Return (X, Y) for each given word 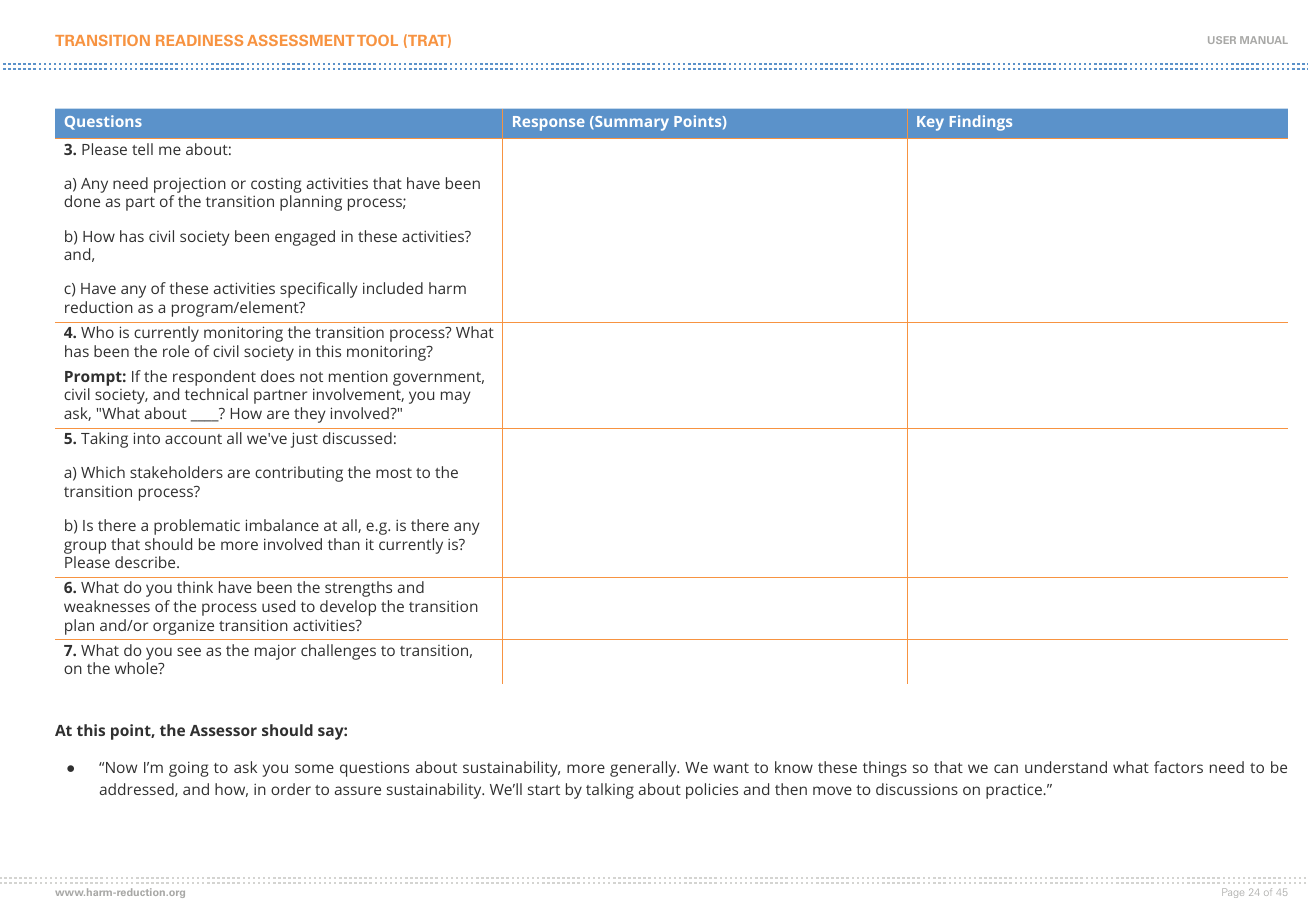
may (456, 397)
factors (1178, 767)
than (344, 544)
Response (549, 123)
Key (930, 123)
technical (216, 394)
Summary (631, 123)
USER (1222, 40)
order (291, 789)
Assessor (223, 730)
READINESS (199, 40)
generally (644, 769)
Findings (981, 123)
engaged (305, 238)
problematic (197, 527)
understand (1066, 767)
